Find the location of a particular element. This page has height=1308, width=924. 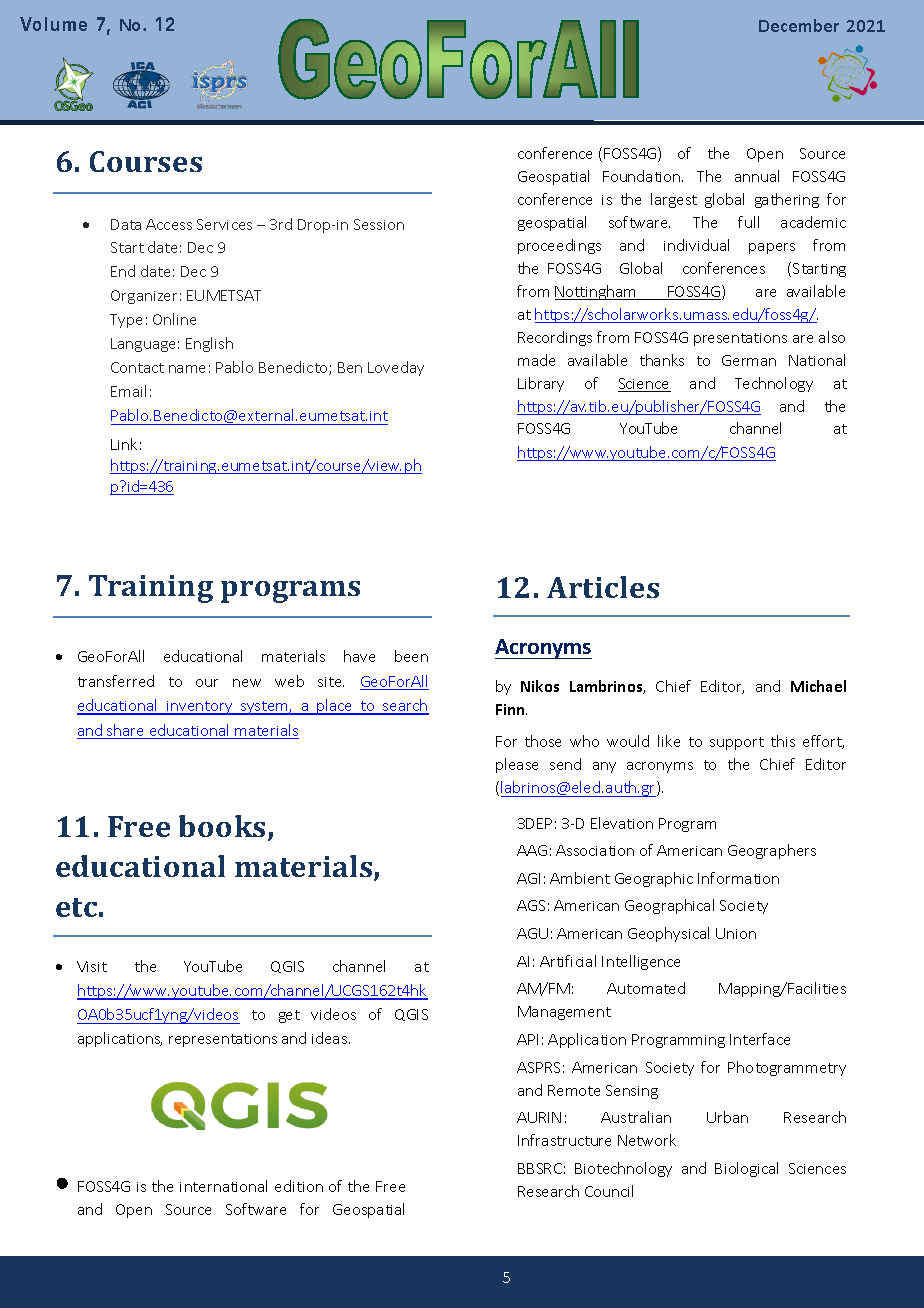

German is located at coordinates (749, 360).
